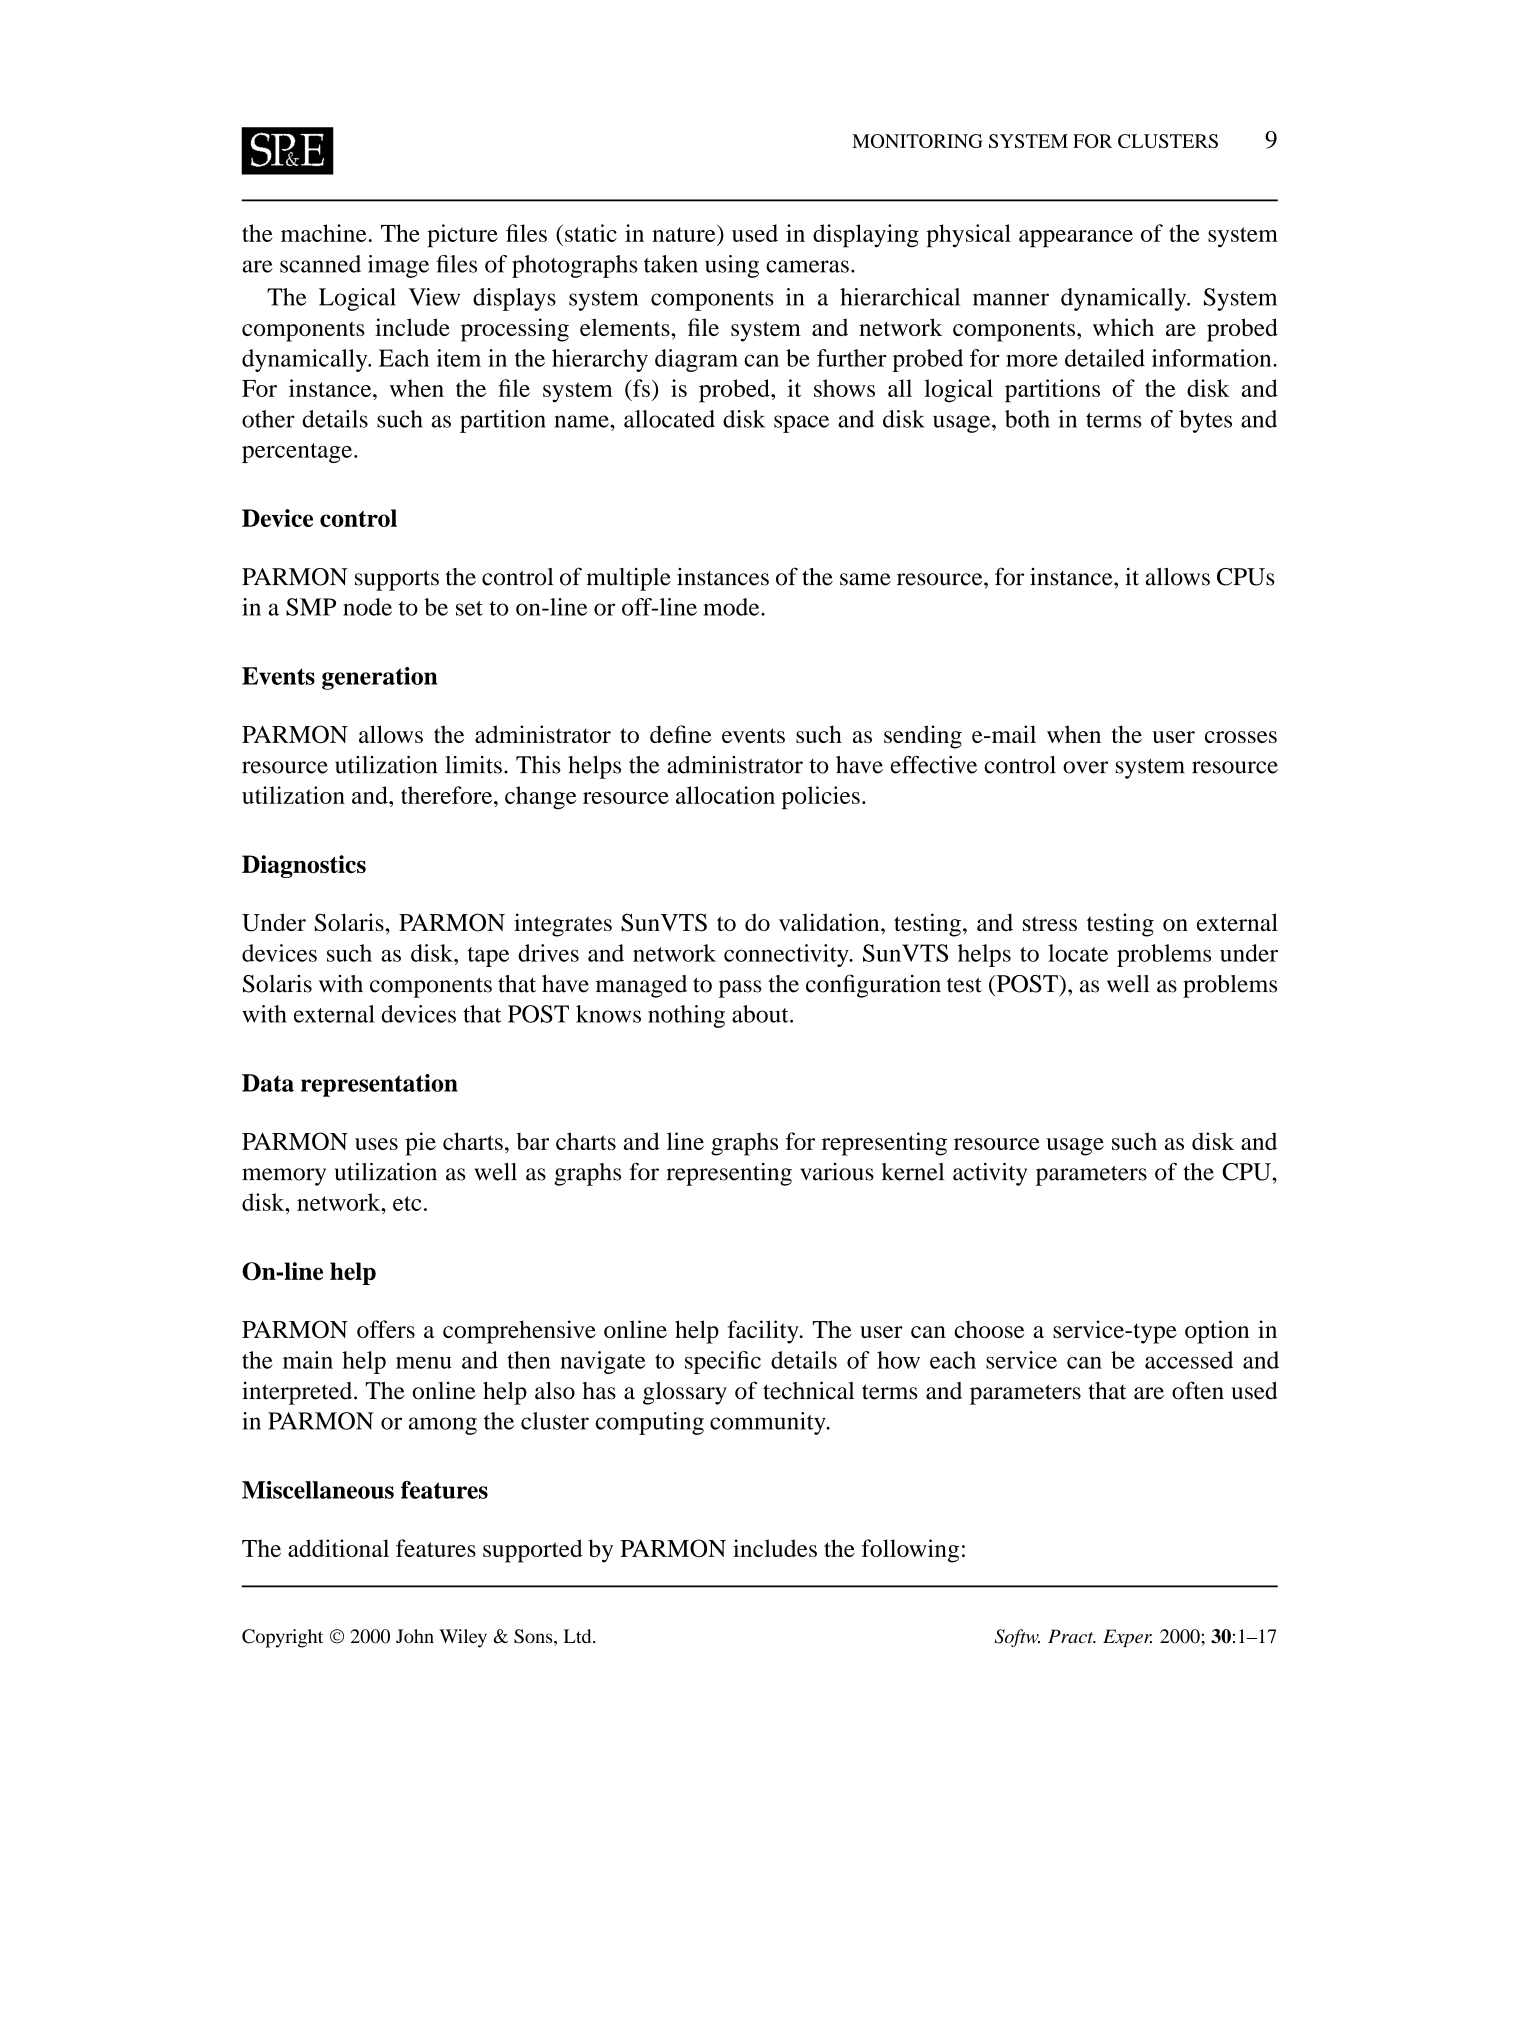  Describe the element at coordinates (732, 607) in the image. I see `mode` at that location.
